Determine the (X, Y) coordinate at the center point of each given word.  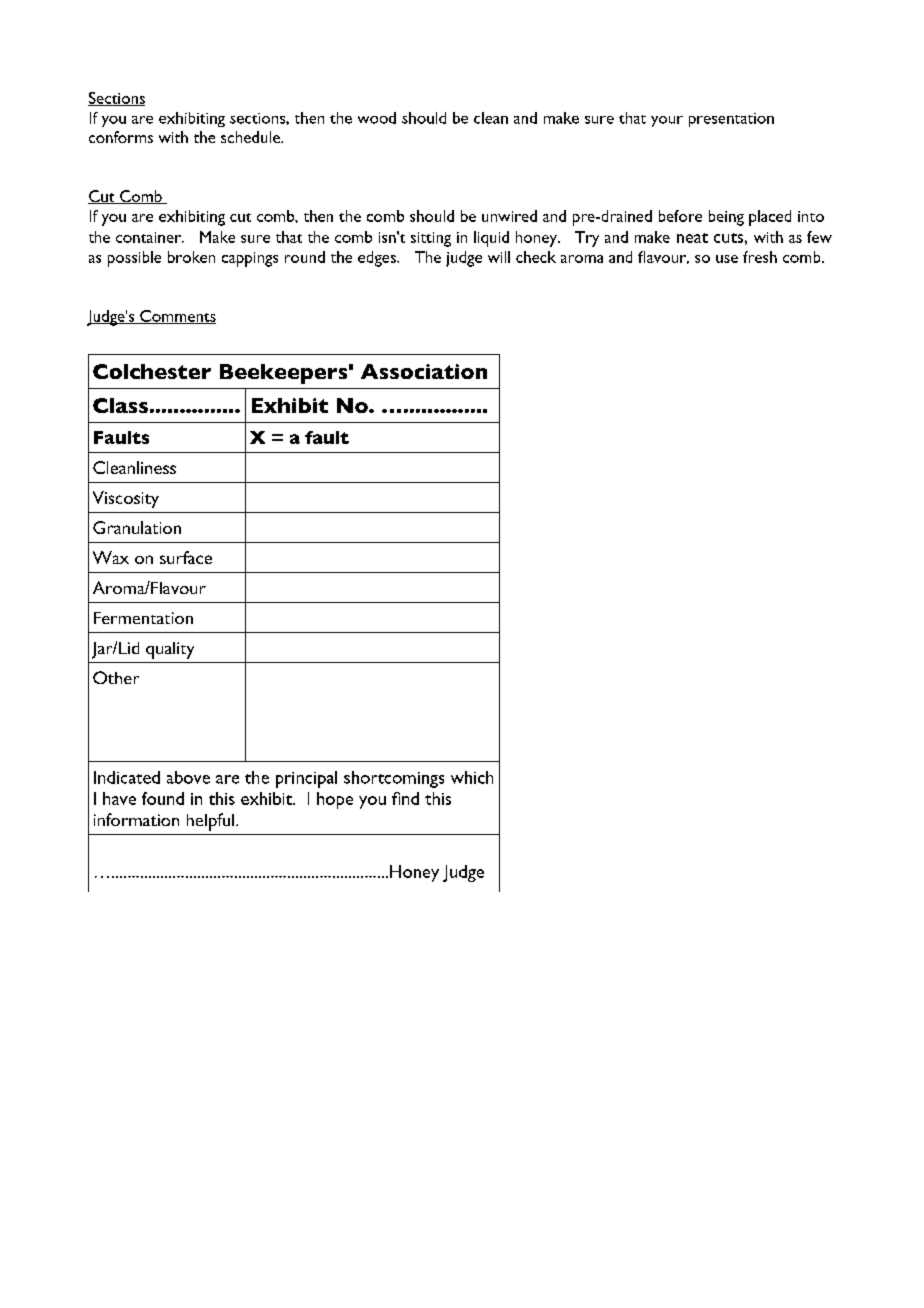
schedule (251, 137)
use (727, 259)
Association (424, 371)
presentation (731, 120)
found (163, 798)
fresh (760, 257)
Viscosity (126, 499)
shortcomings (394, 779)
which (472, 777)
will (499, 257)
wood (377, 118)
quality (170, 650)
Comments (177, 317)
